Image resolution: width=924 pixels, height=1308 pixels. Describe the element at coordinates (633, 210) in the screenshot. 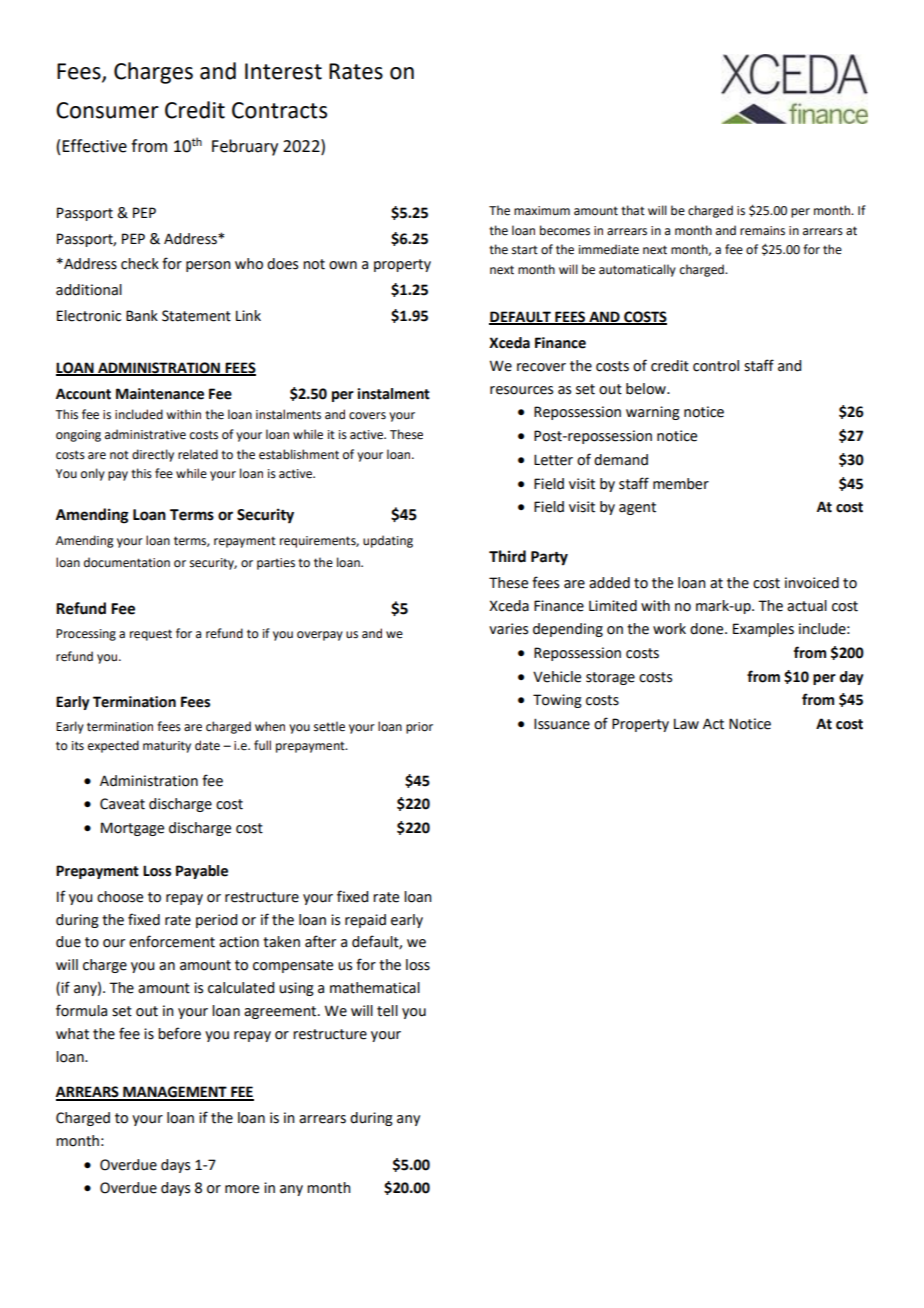

I see `that` at that location.
